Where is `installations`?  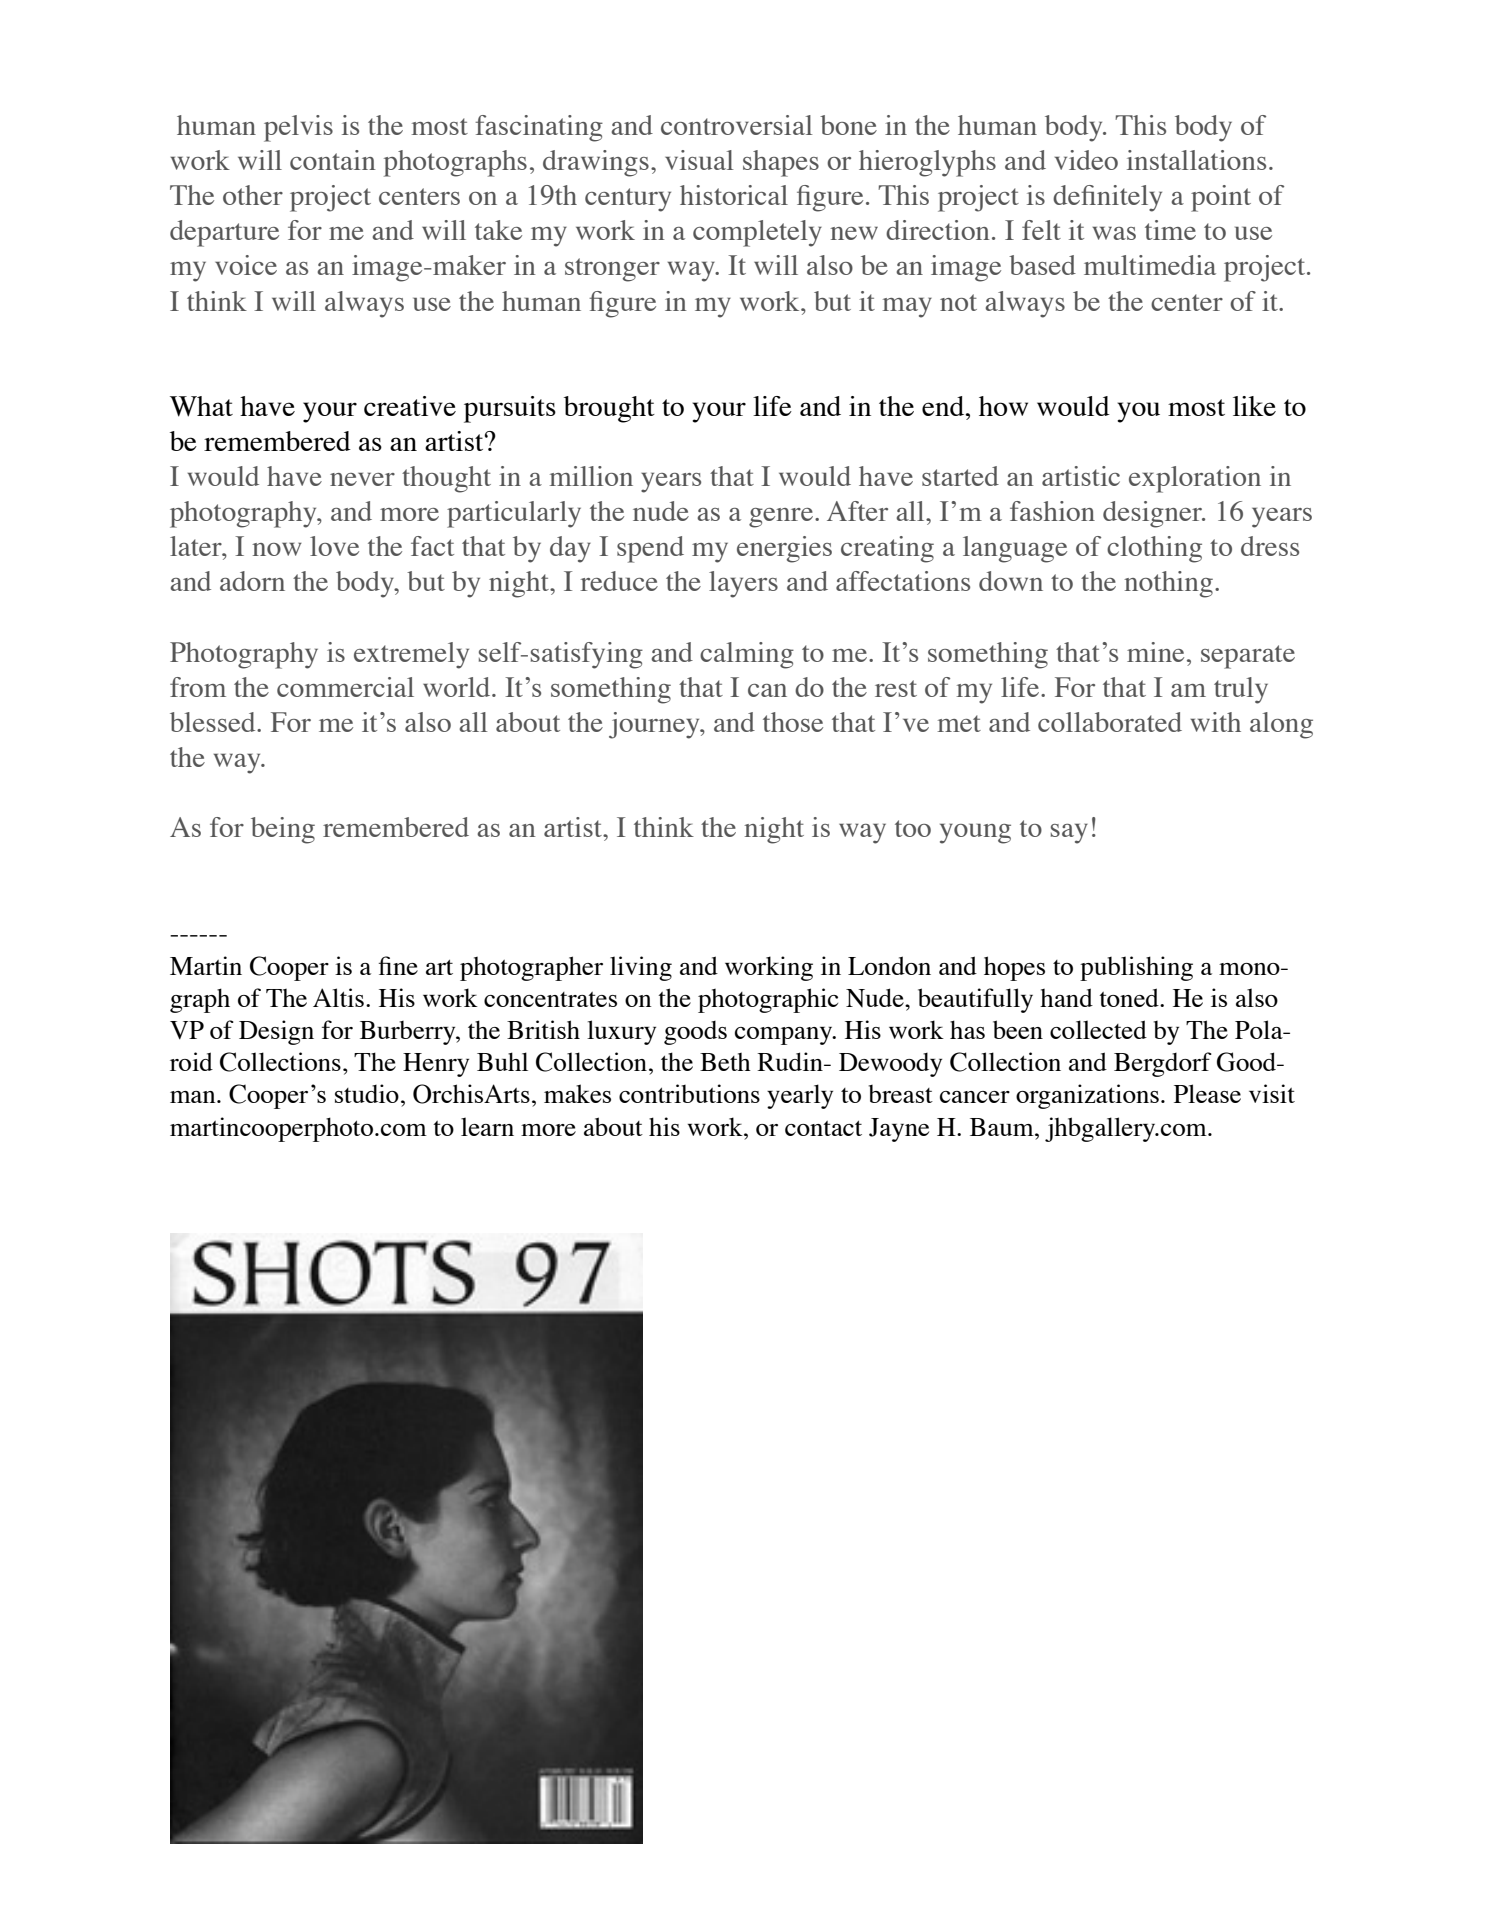
installations is located at coordinates (1196, 160).
